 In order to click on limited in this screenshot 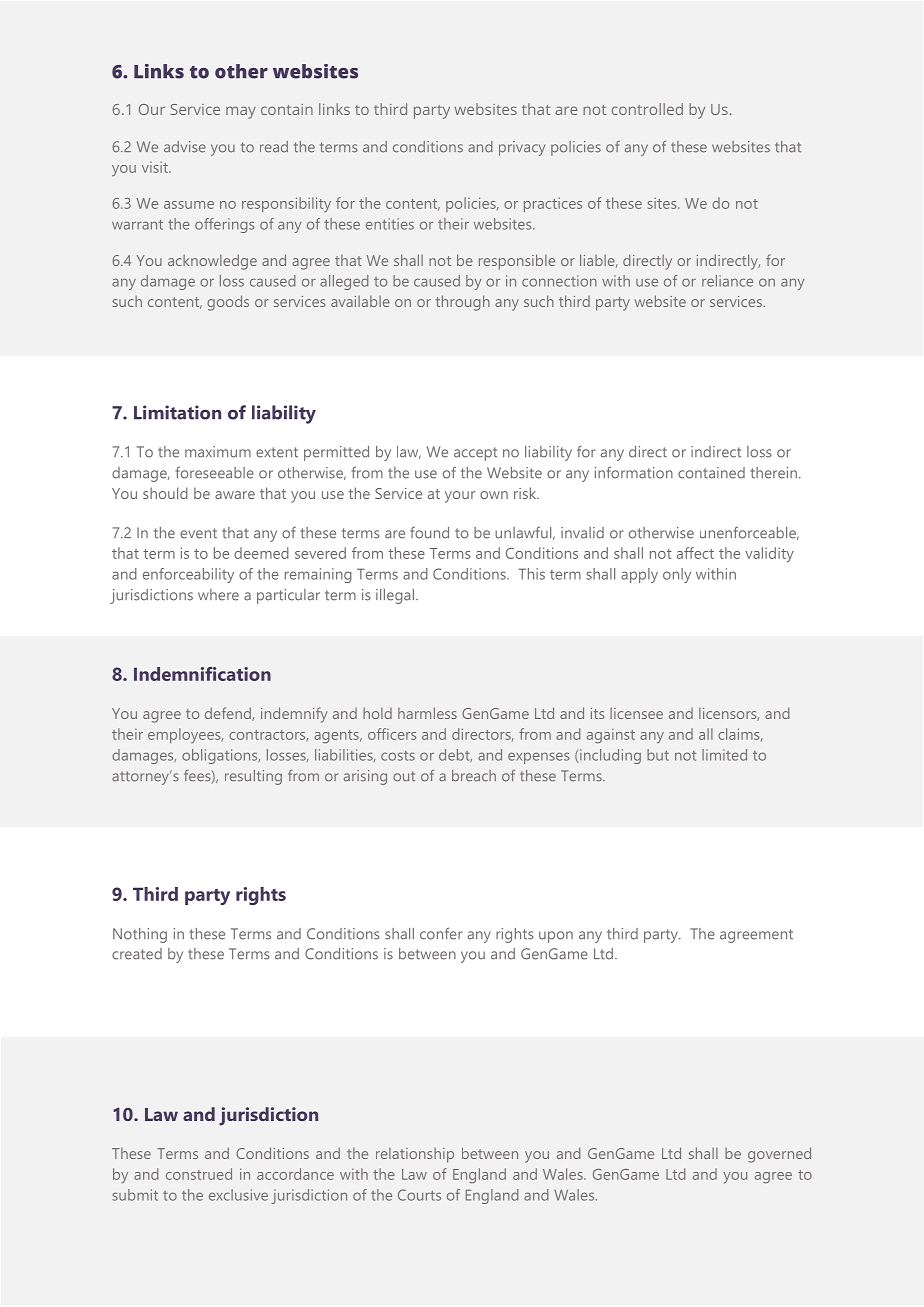, I will do `click(724, 755)`.
